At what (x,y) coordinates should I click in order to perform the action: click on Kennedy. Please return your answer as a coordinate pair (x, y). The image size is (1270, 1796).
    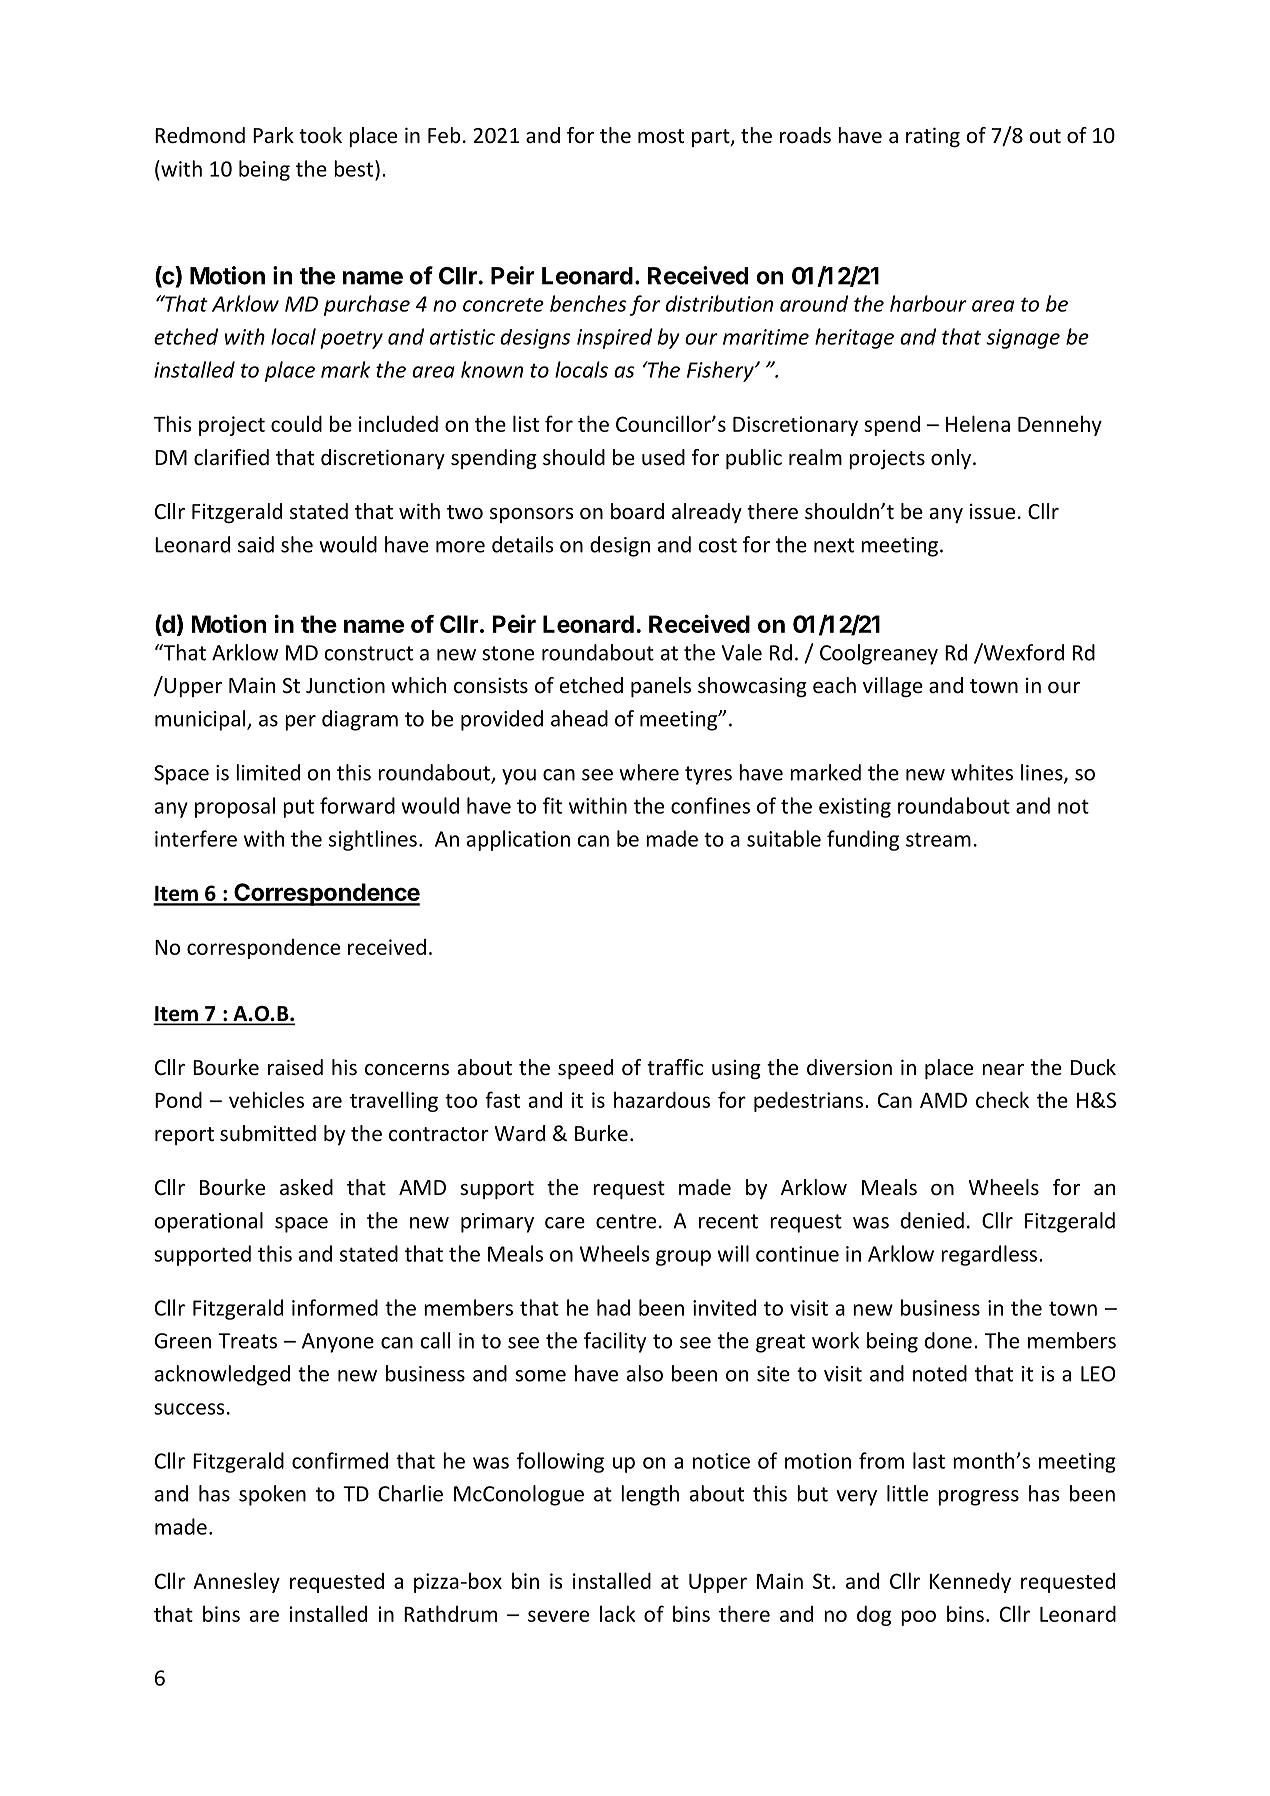
    Looking at the image, I should click on (970, 1583).
